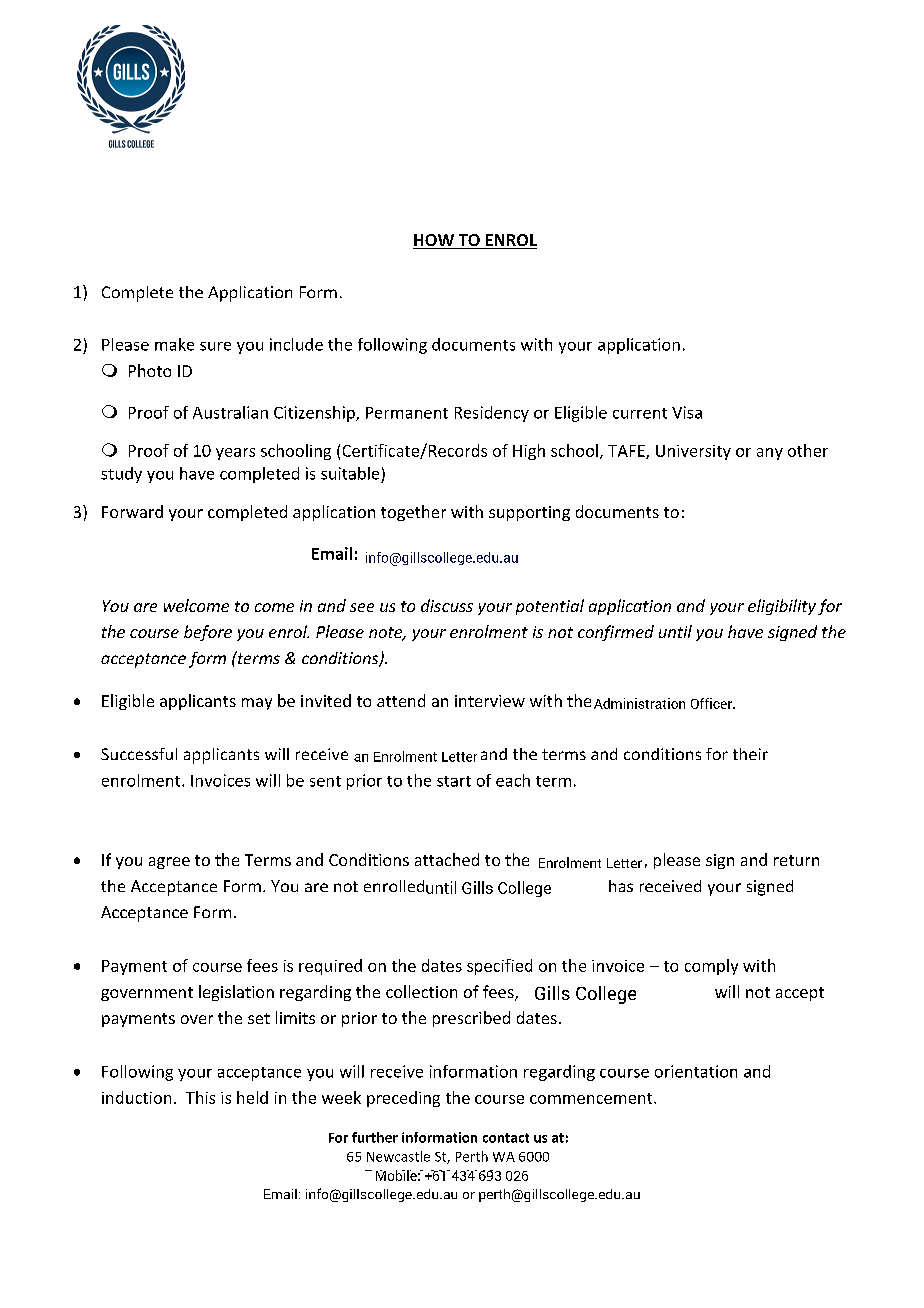  Describe the element at coordinates (235, 454) in the image. I see `years` at that location.
